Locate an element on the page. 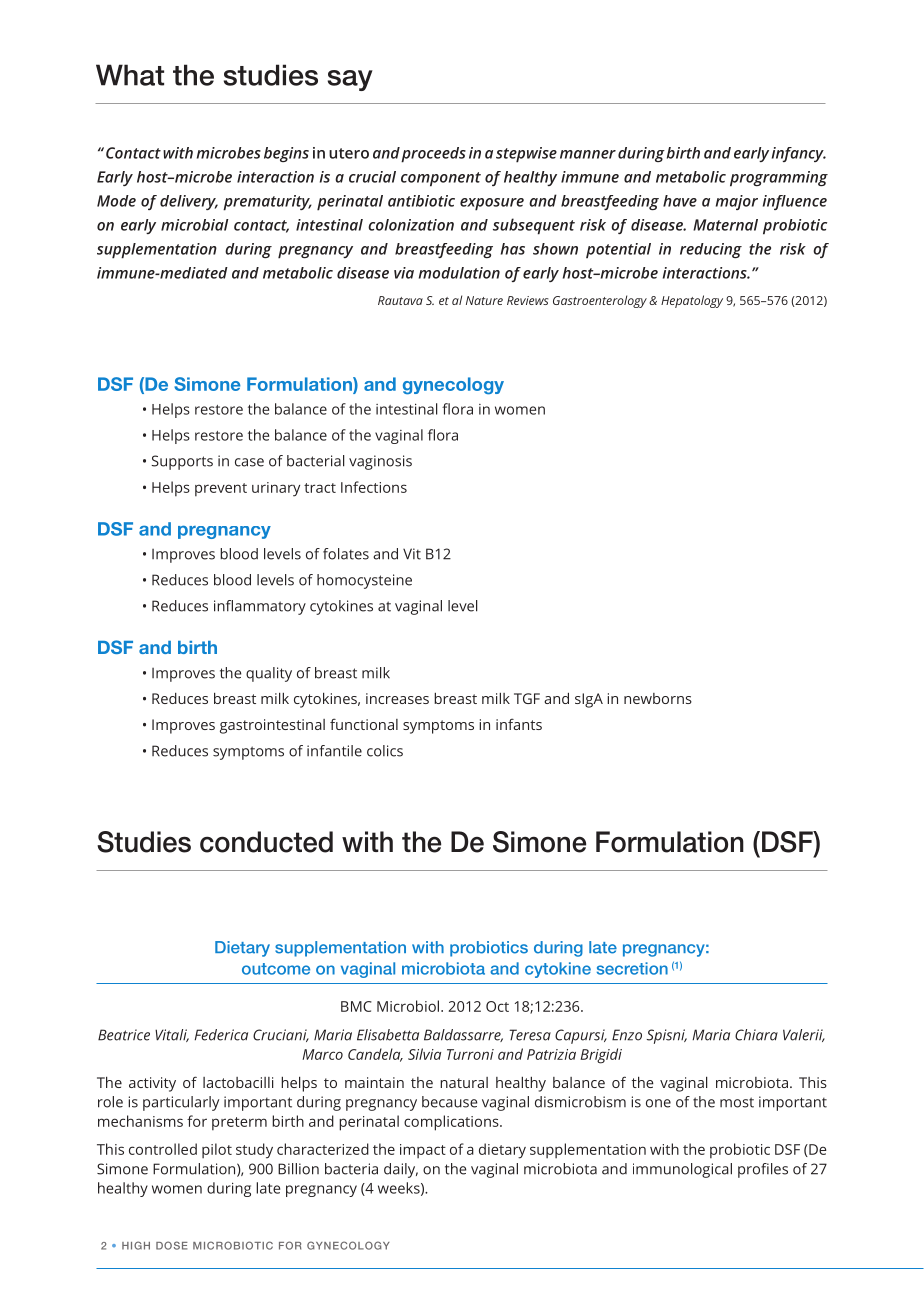 This page has width=924, height=1308. TGF is located at coordinates (527, 698).
